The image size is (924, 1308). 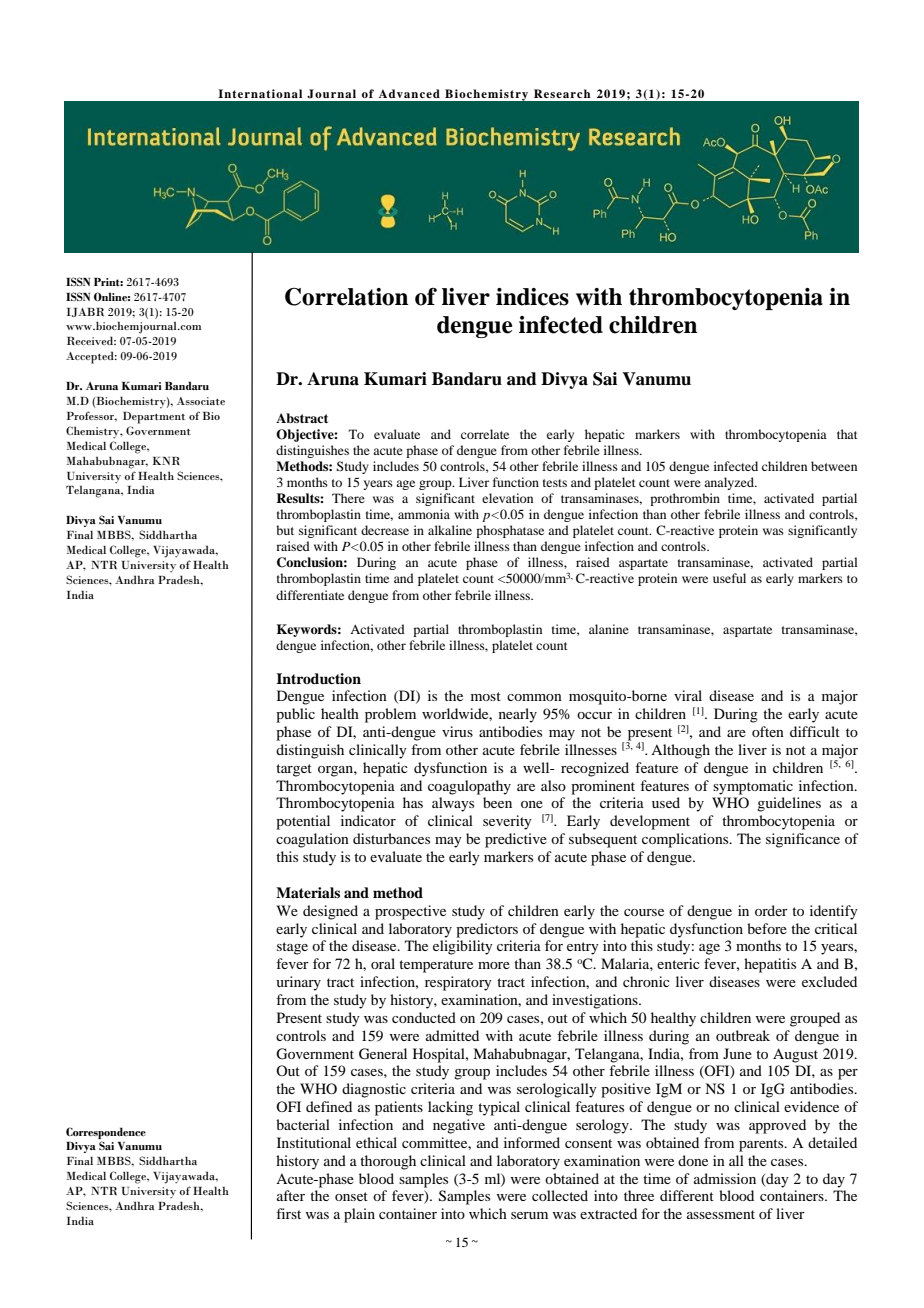 I want to click on Associate, so click(x=201, y=401).
